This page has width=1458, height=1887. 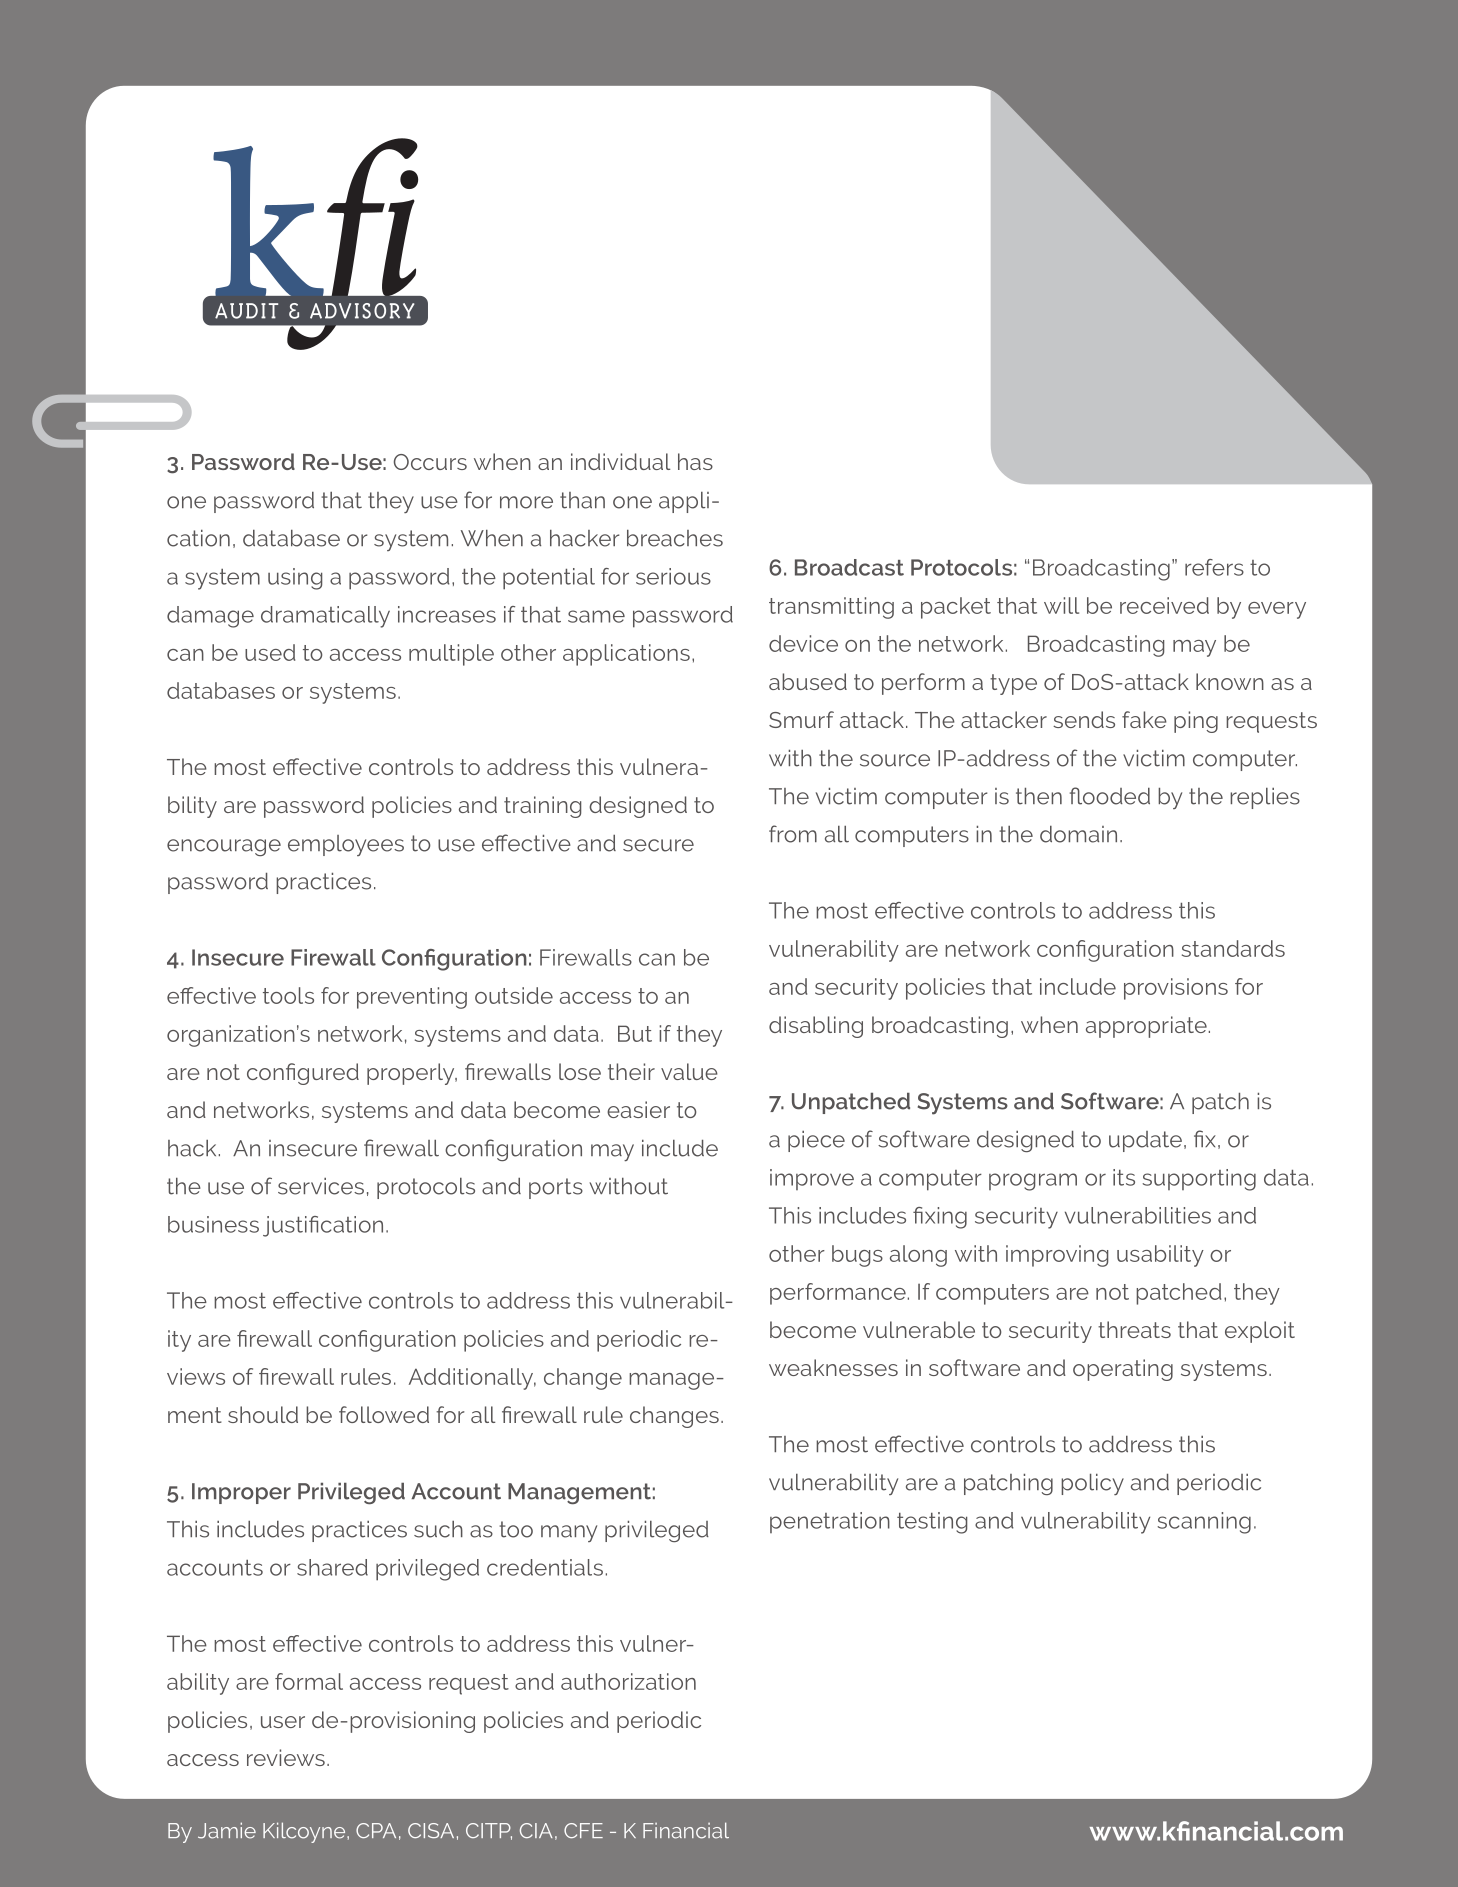 I want to click on services, so click(x=321, y=1186).
